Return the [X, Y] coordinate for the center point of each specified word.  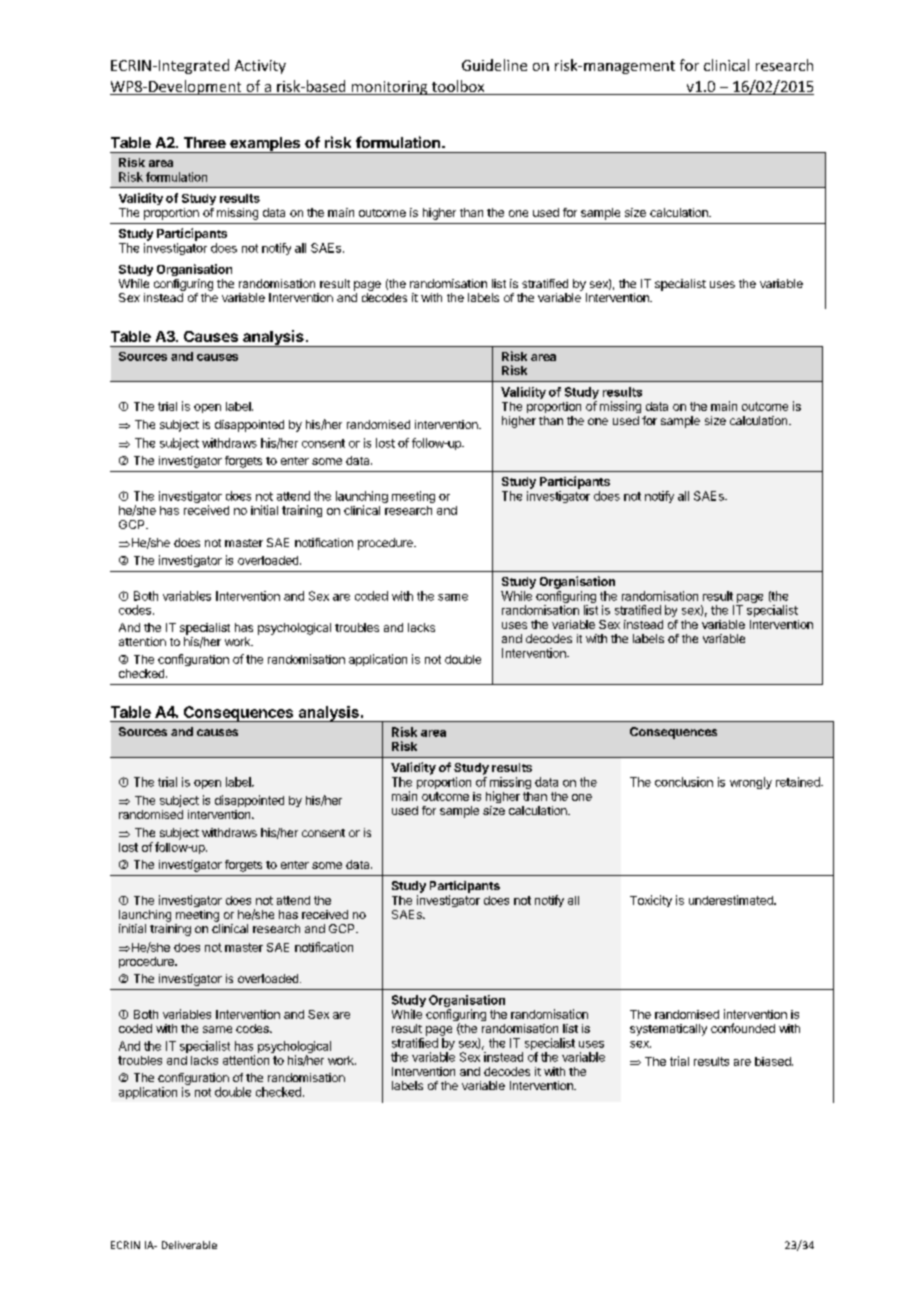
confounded [743, 1028]
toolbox [458, 87]
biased [774, 1061]
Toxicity [651, 901]
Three [205, 142]
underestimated [732, 900]
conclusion [684, 782]
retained [799, 782]
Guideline [494, 65]
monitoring [390, 88]
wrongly [751, 783]
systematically [668, 1030]
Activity [260, 67]
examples [265, 145]
